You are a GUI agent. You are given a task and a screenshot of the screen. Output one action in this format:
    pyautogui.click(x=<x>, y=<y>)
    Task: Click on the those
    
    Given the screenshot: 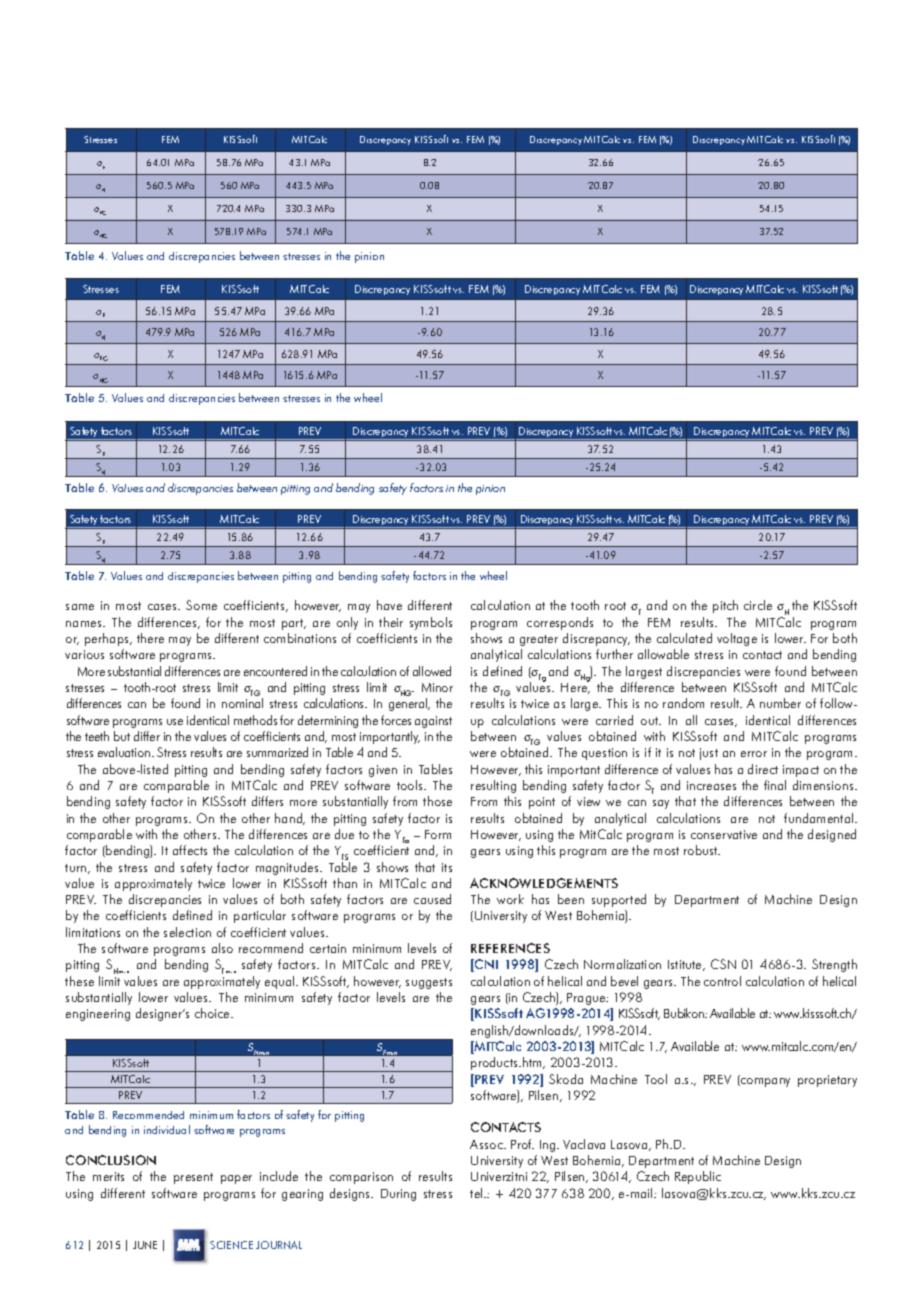 What is the action you would take?
    pyautogui.click(x=437, y=801)
